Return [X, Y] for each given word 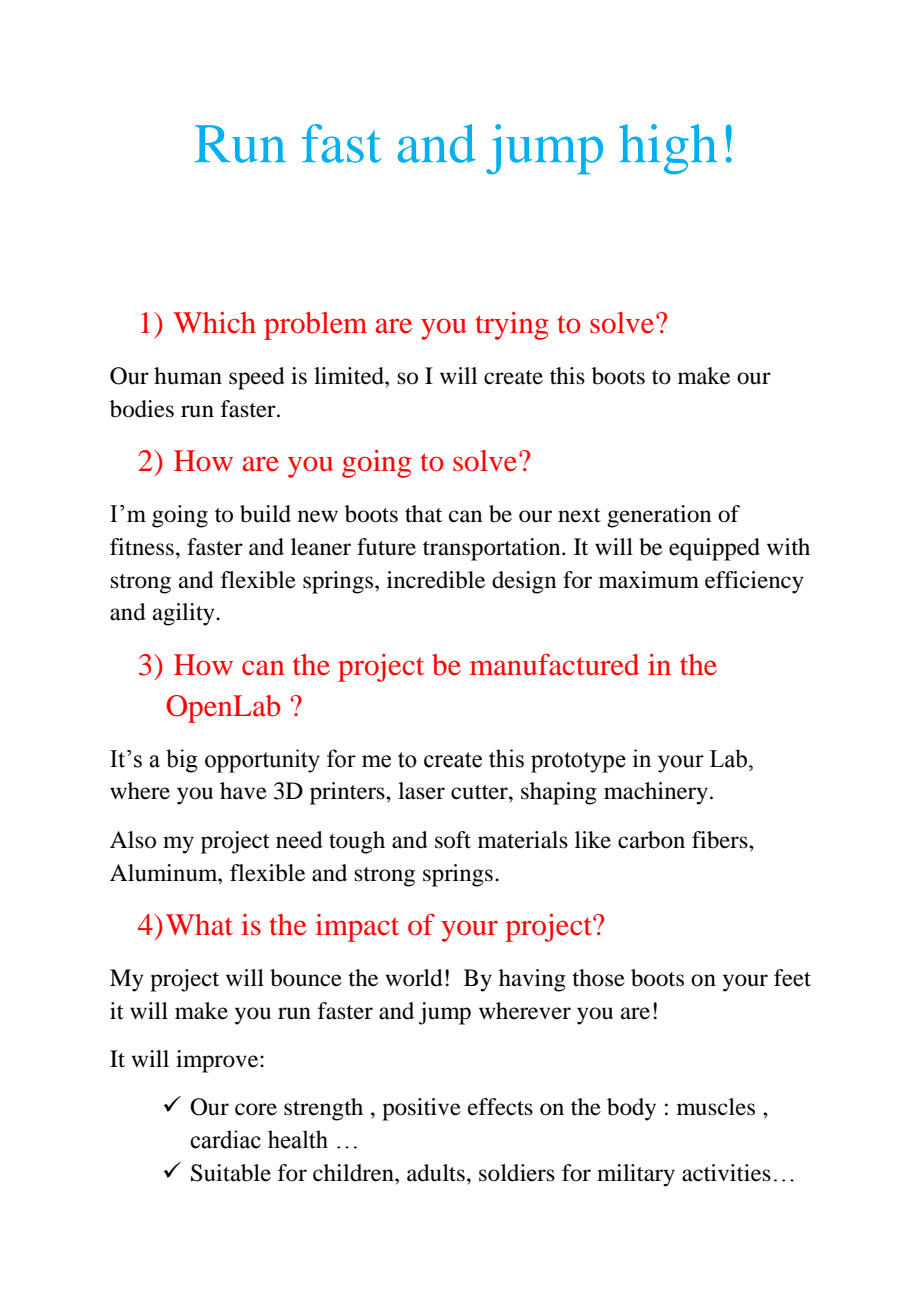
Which [214, 322]
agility [185, 614]
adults [436, 1173]
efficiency [754, 582]
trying [512, 326]
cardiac [225, 1139]
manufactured [554, 665]
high [668, 149]
